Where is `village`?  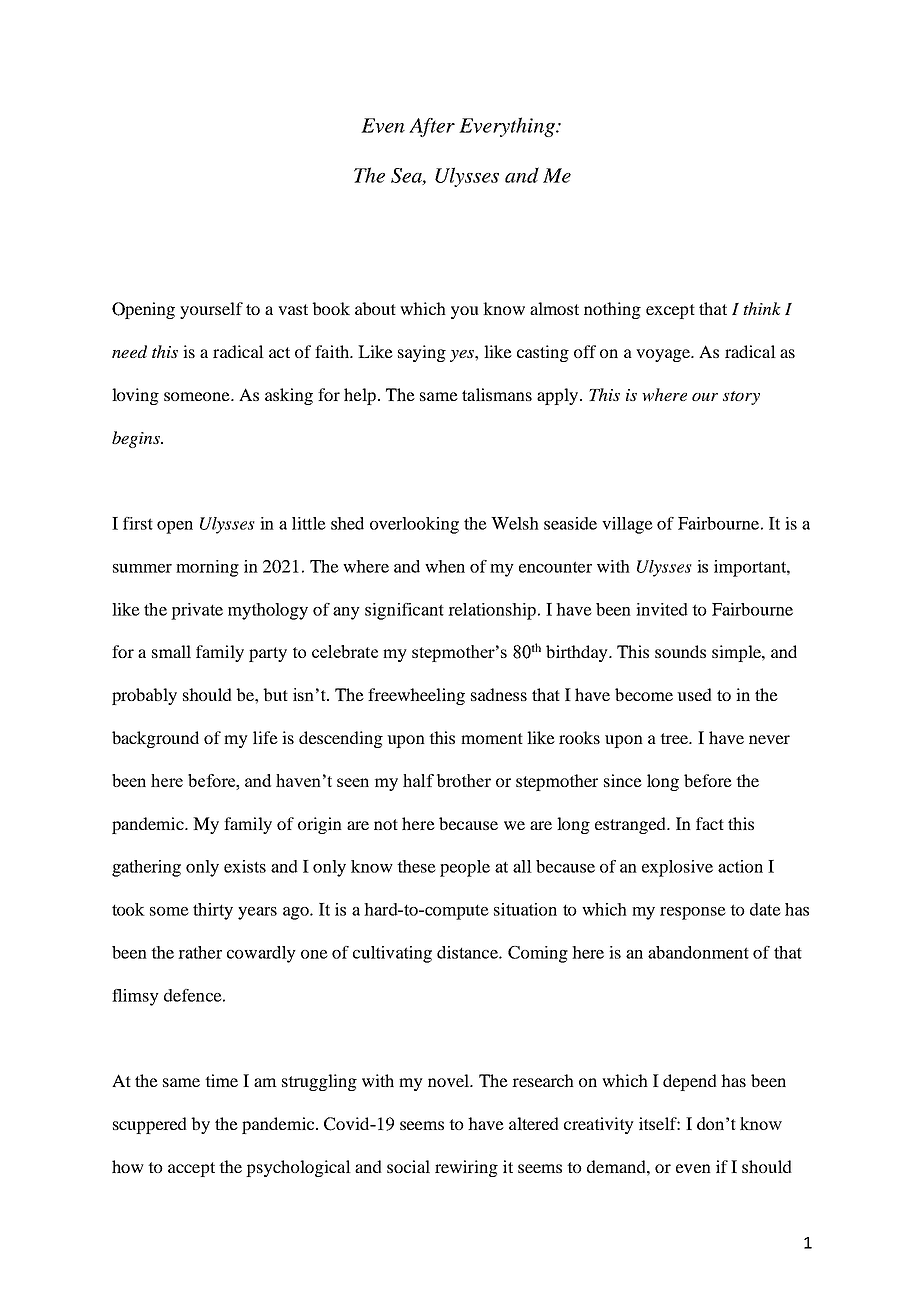 village is located at coordinates (627, 525).
